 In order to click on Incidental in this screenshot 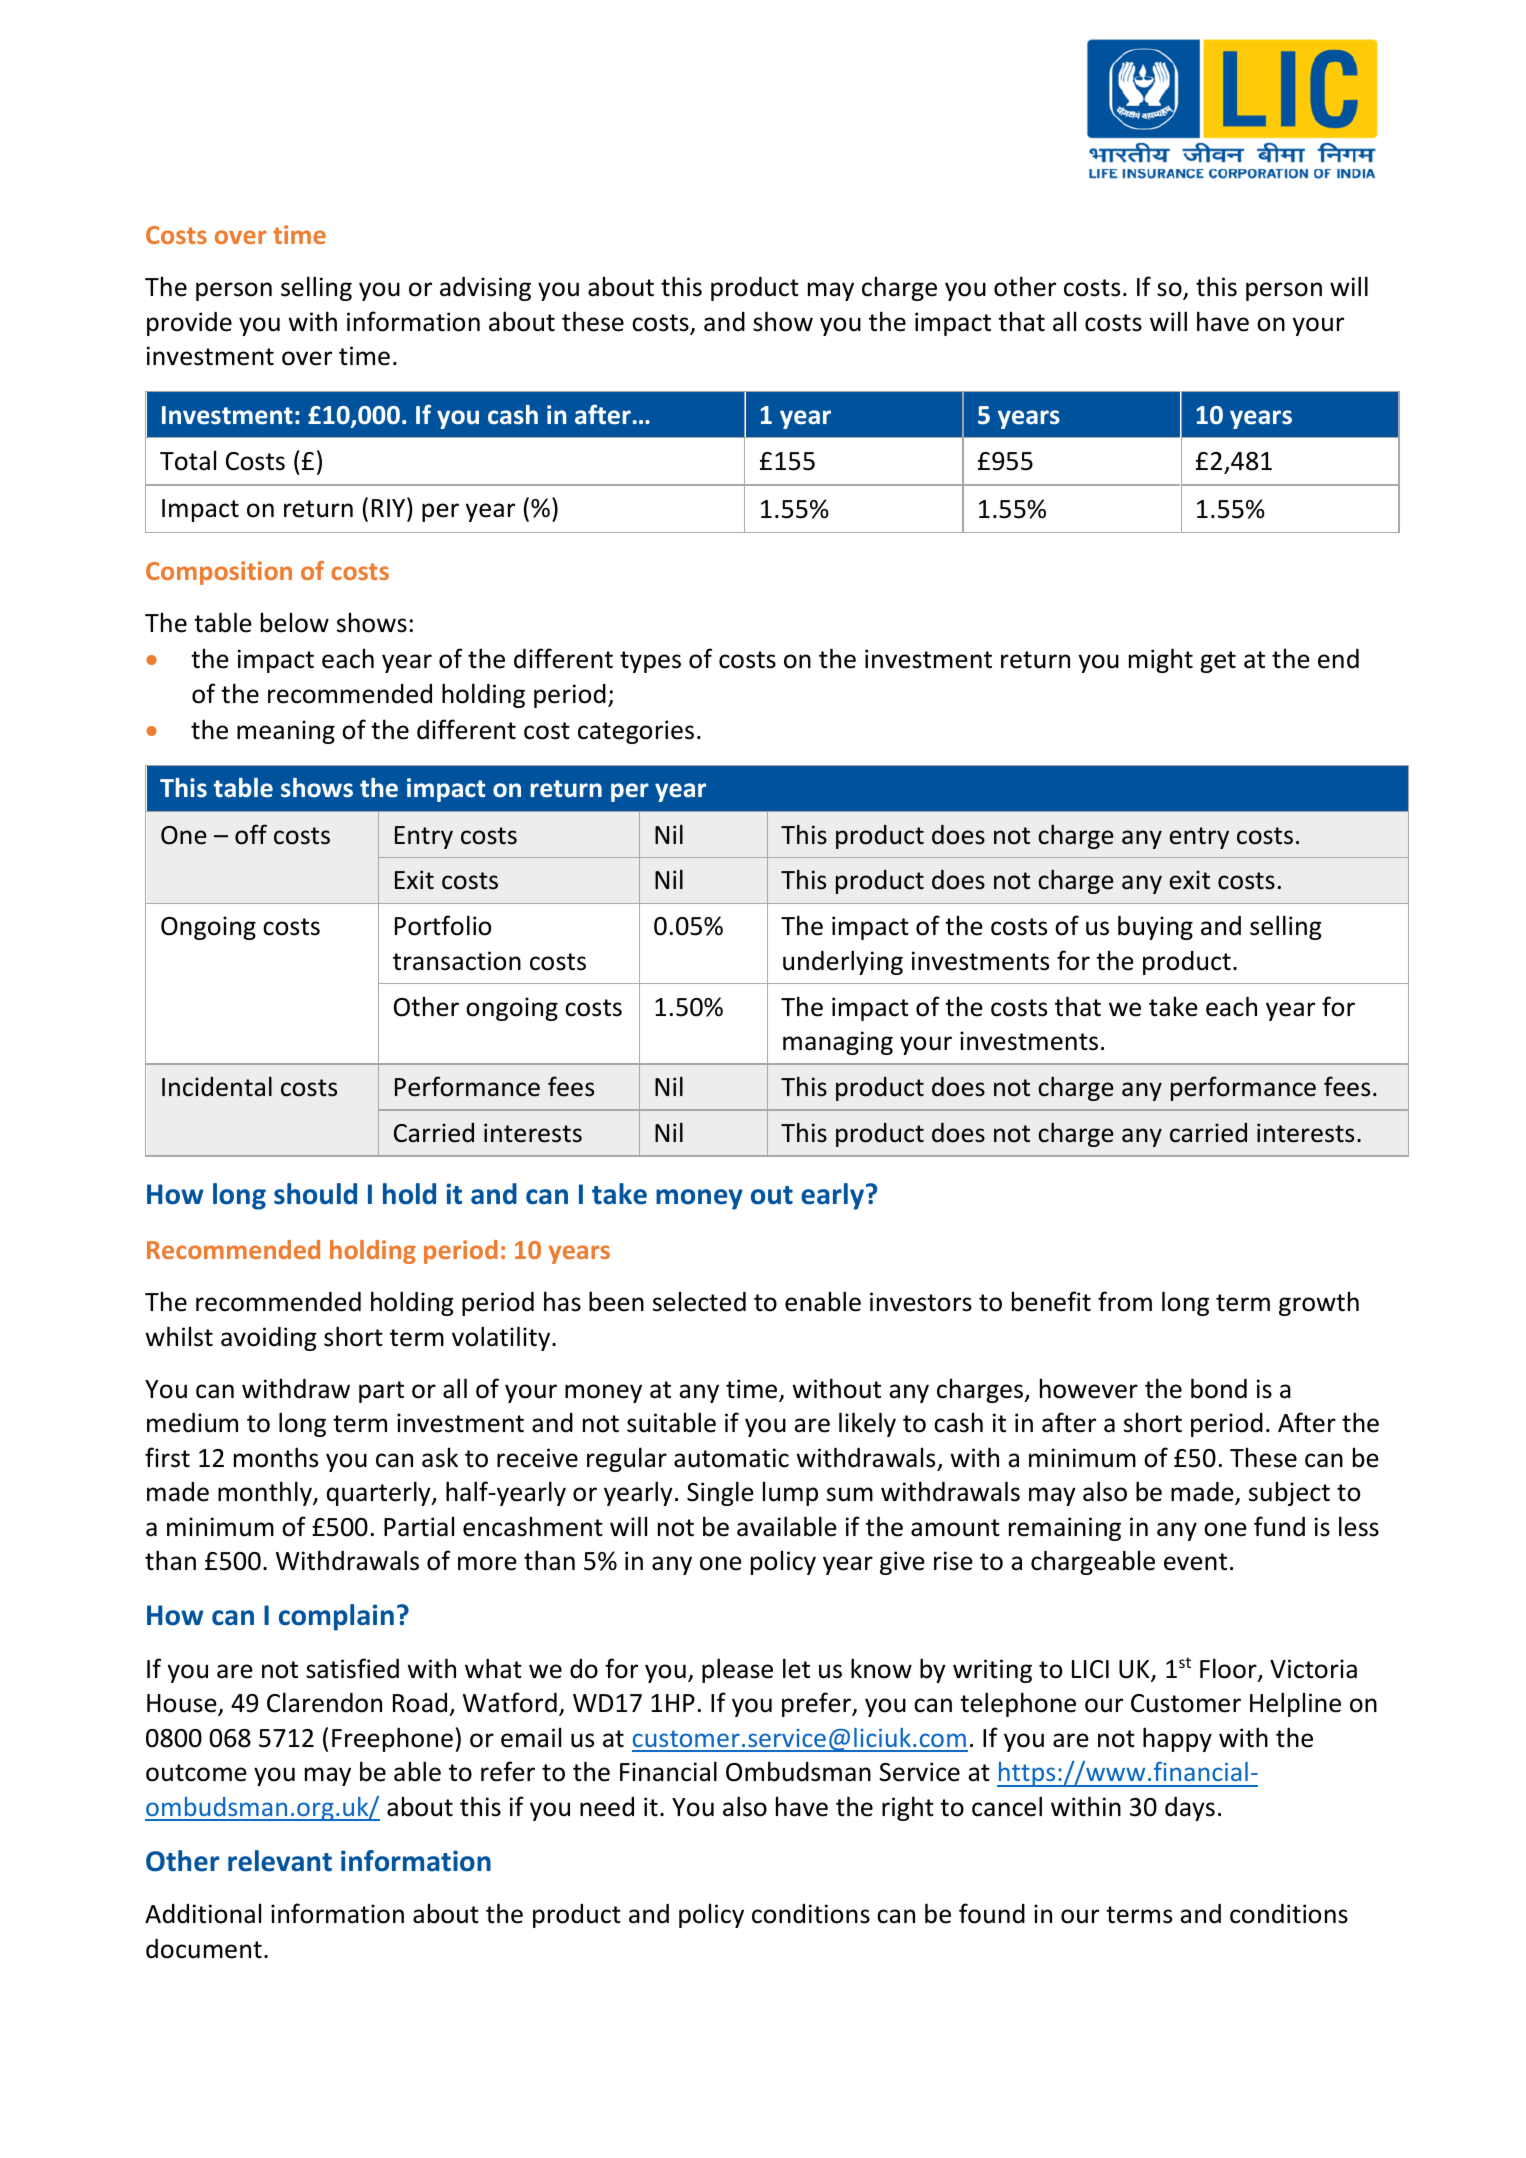, I will do `click(217, 1086)`.
